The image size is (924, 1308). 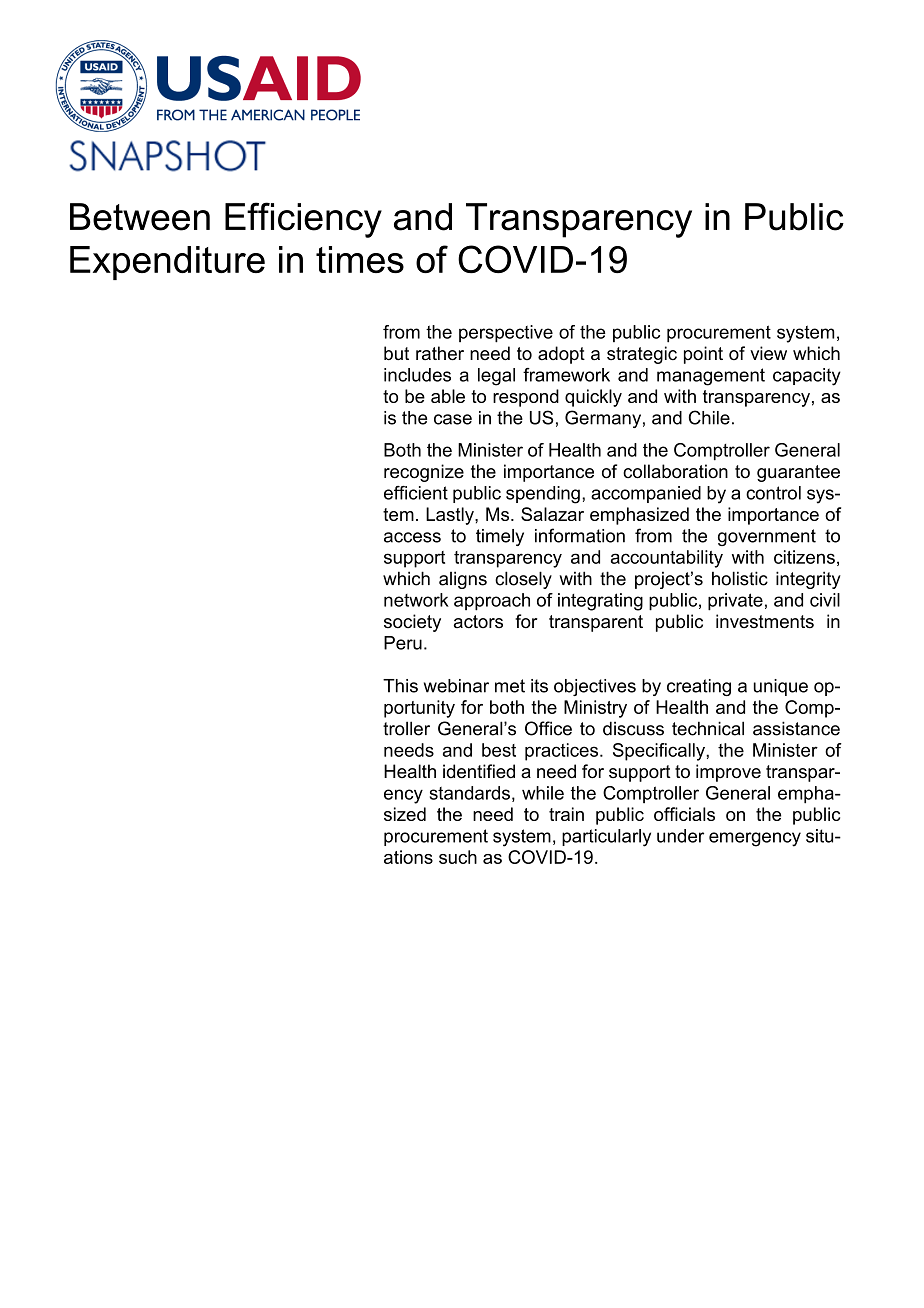 I want to click on while, so click(x=543, y=793).
